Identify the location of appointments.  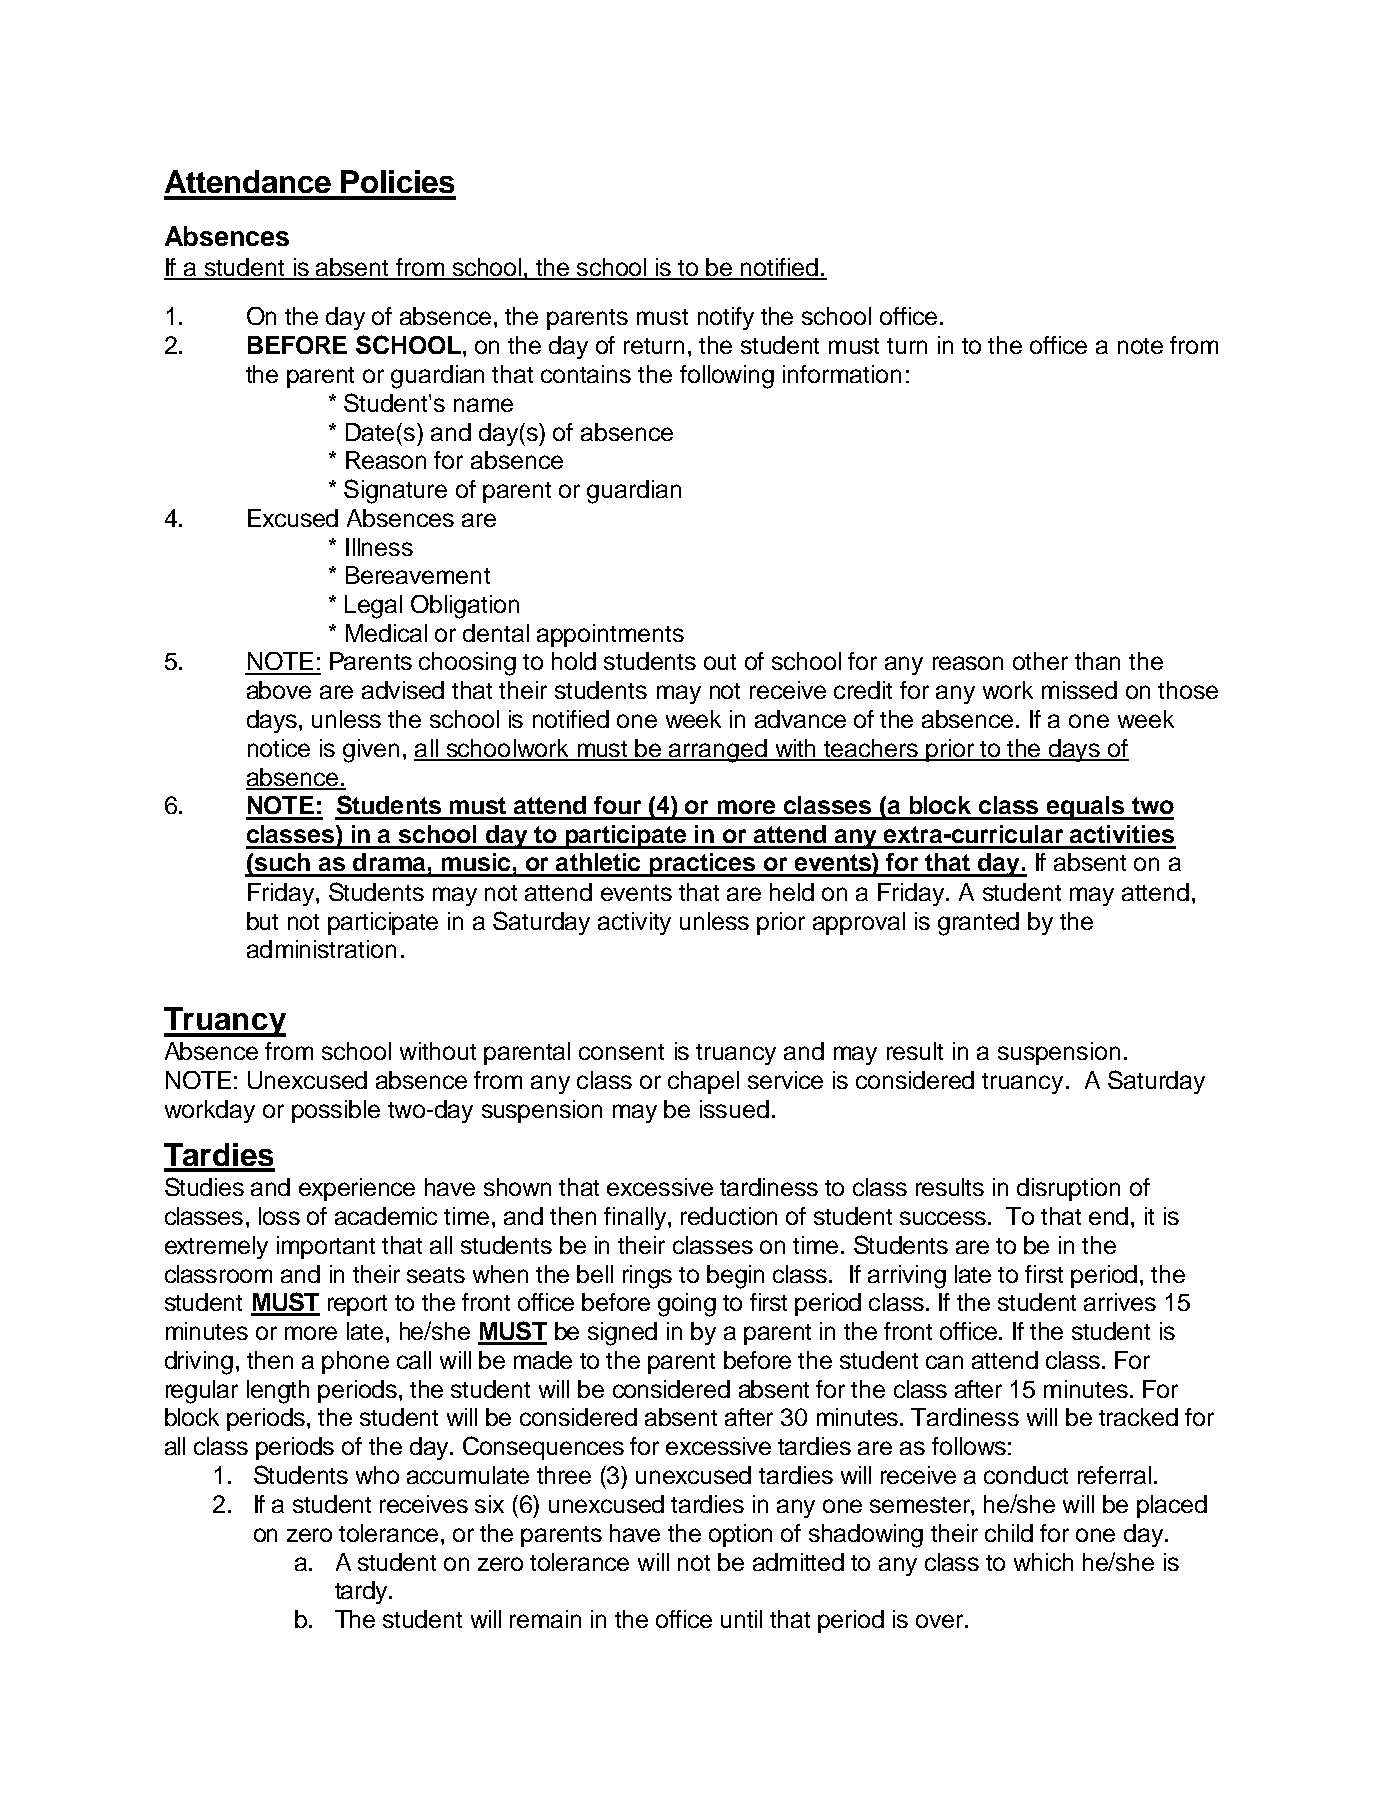
(610, 635).
